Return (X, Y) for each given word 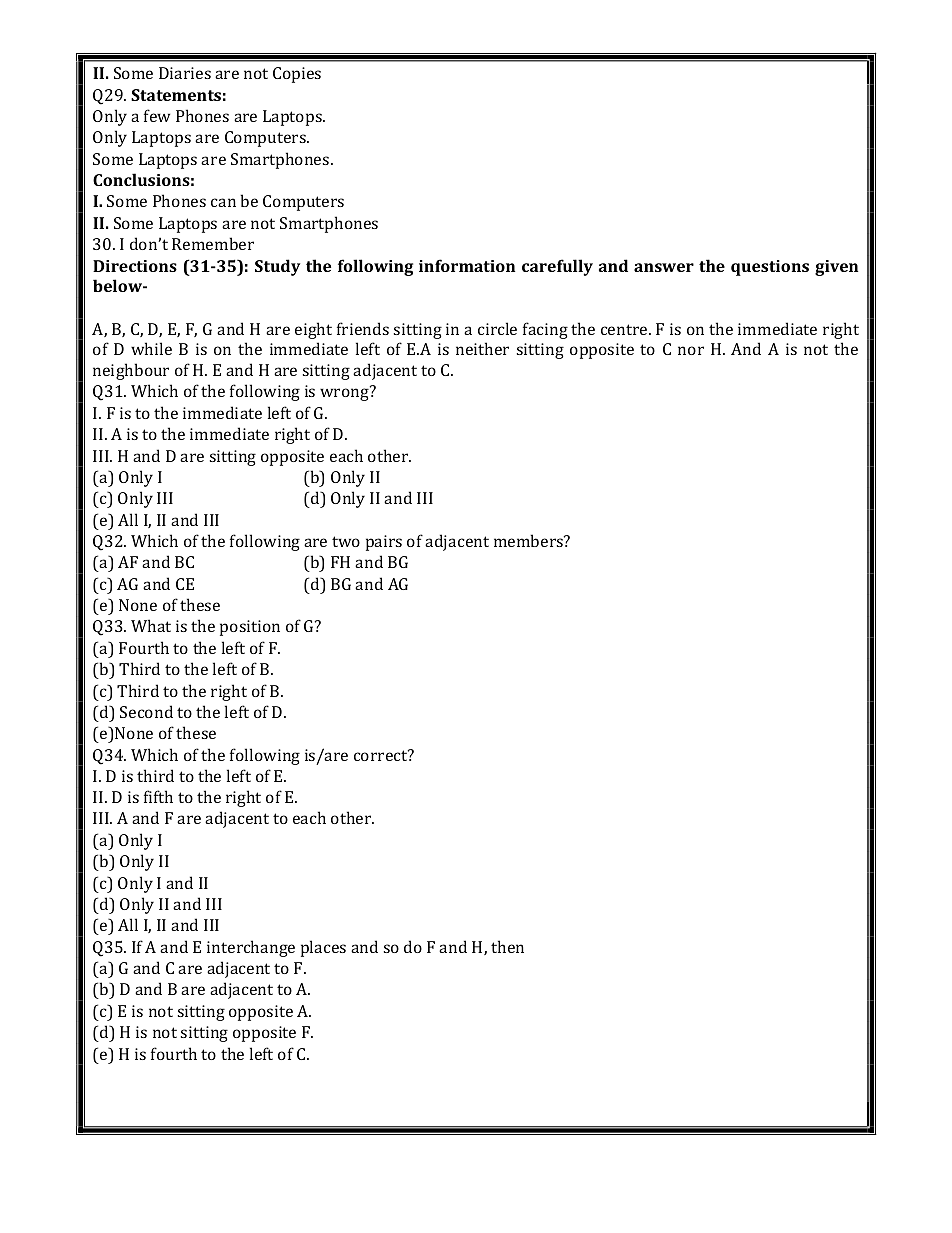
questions (770, 268)
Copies (297, 75)
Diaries (185, 73)
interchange (251, 948)
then (507, 946)
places (323, 948)
